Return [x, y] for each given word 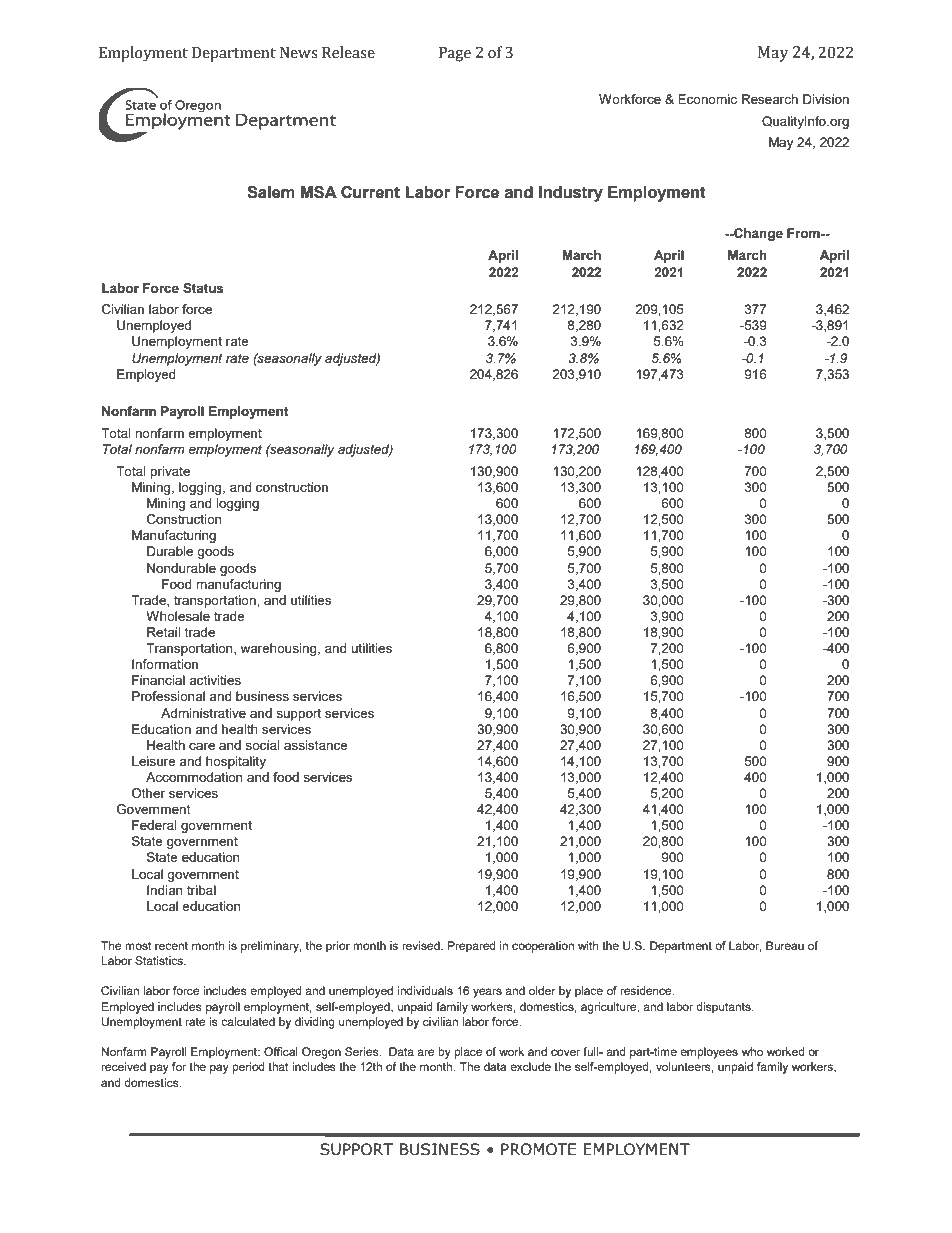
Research [770, 99]
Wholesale [178, 616]
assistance [316, 745]
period [248, 1068]
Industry [571, 194]
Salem [271, 192]
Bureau [785, 945]
